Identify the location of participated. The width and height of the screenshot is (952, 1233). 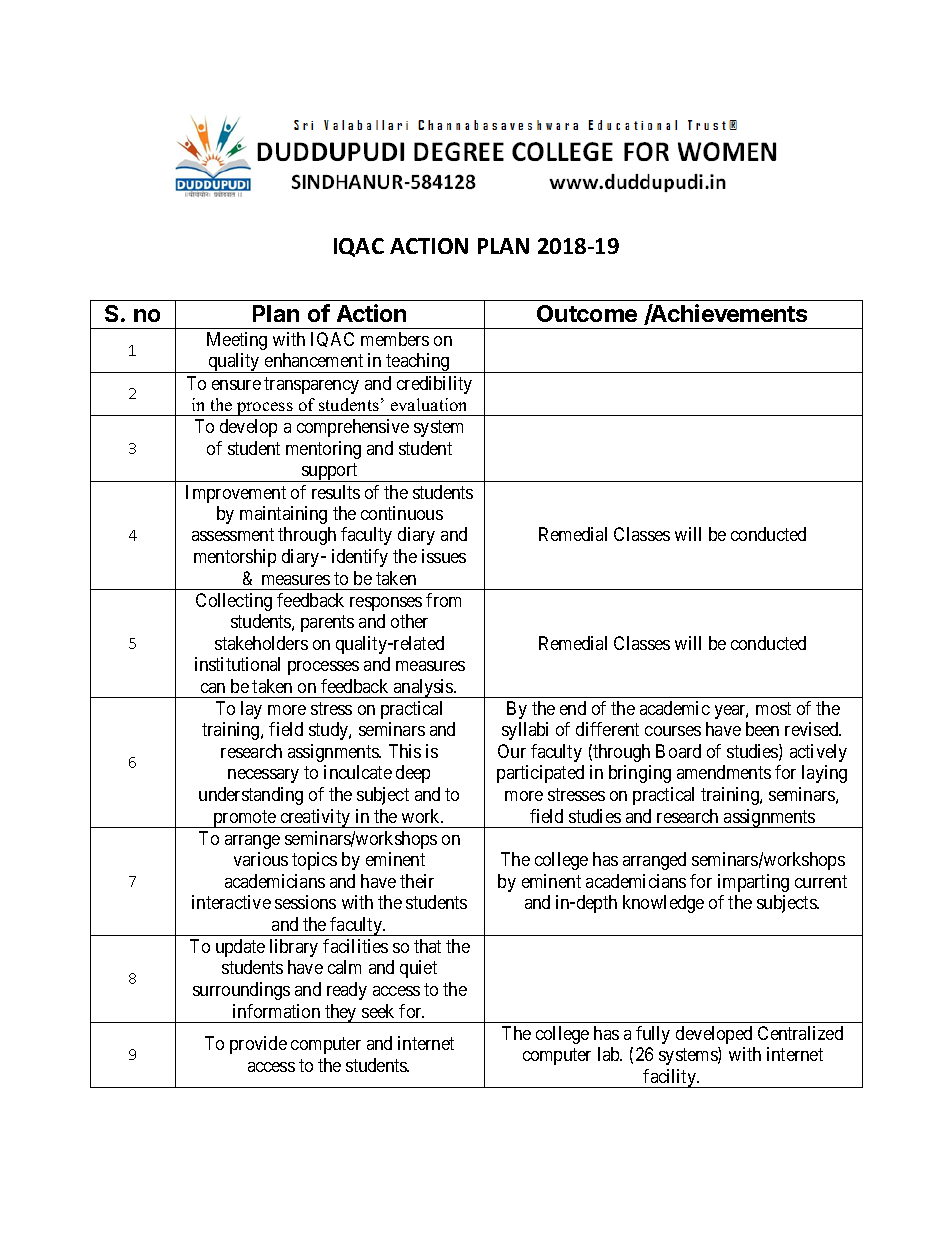
(540, 774).
